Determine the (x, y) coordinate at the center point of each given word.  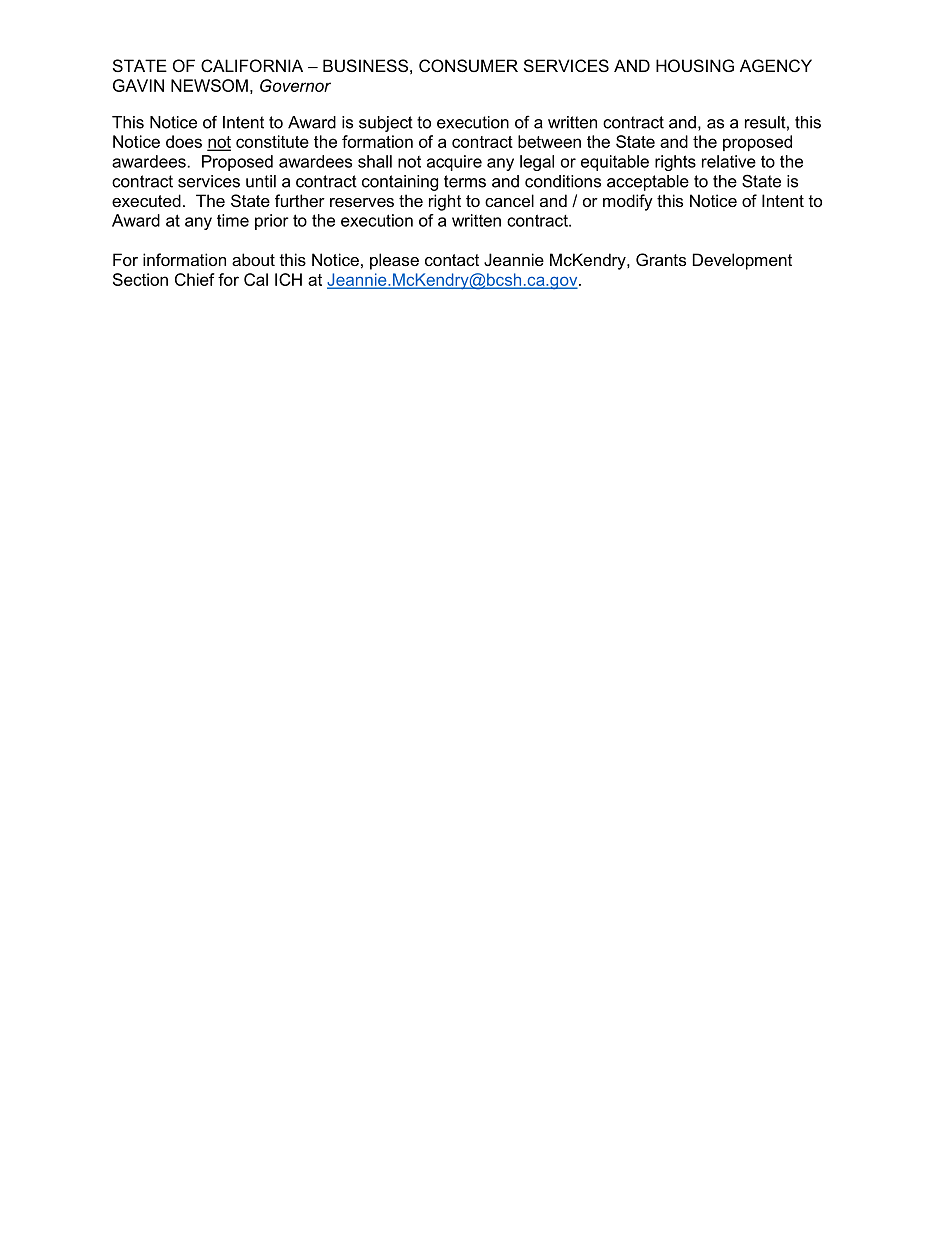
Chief (195, 279)
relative (729, 161)
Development (742, 261)
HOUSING (695, 65)
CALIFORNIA (252, 65)
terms (465, 181)
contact (452, 260)
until (261, 181)
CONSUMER (468, 65)
